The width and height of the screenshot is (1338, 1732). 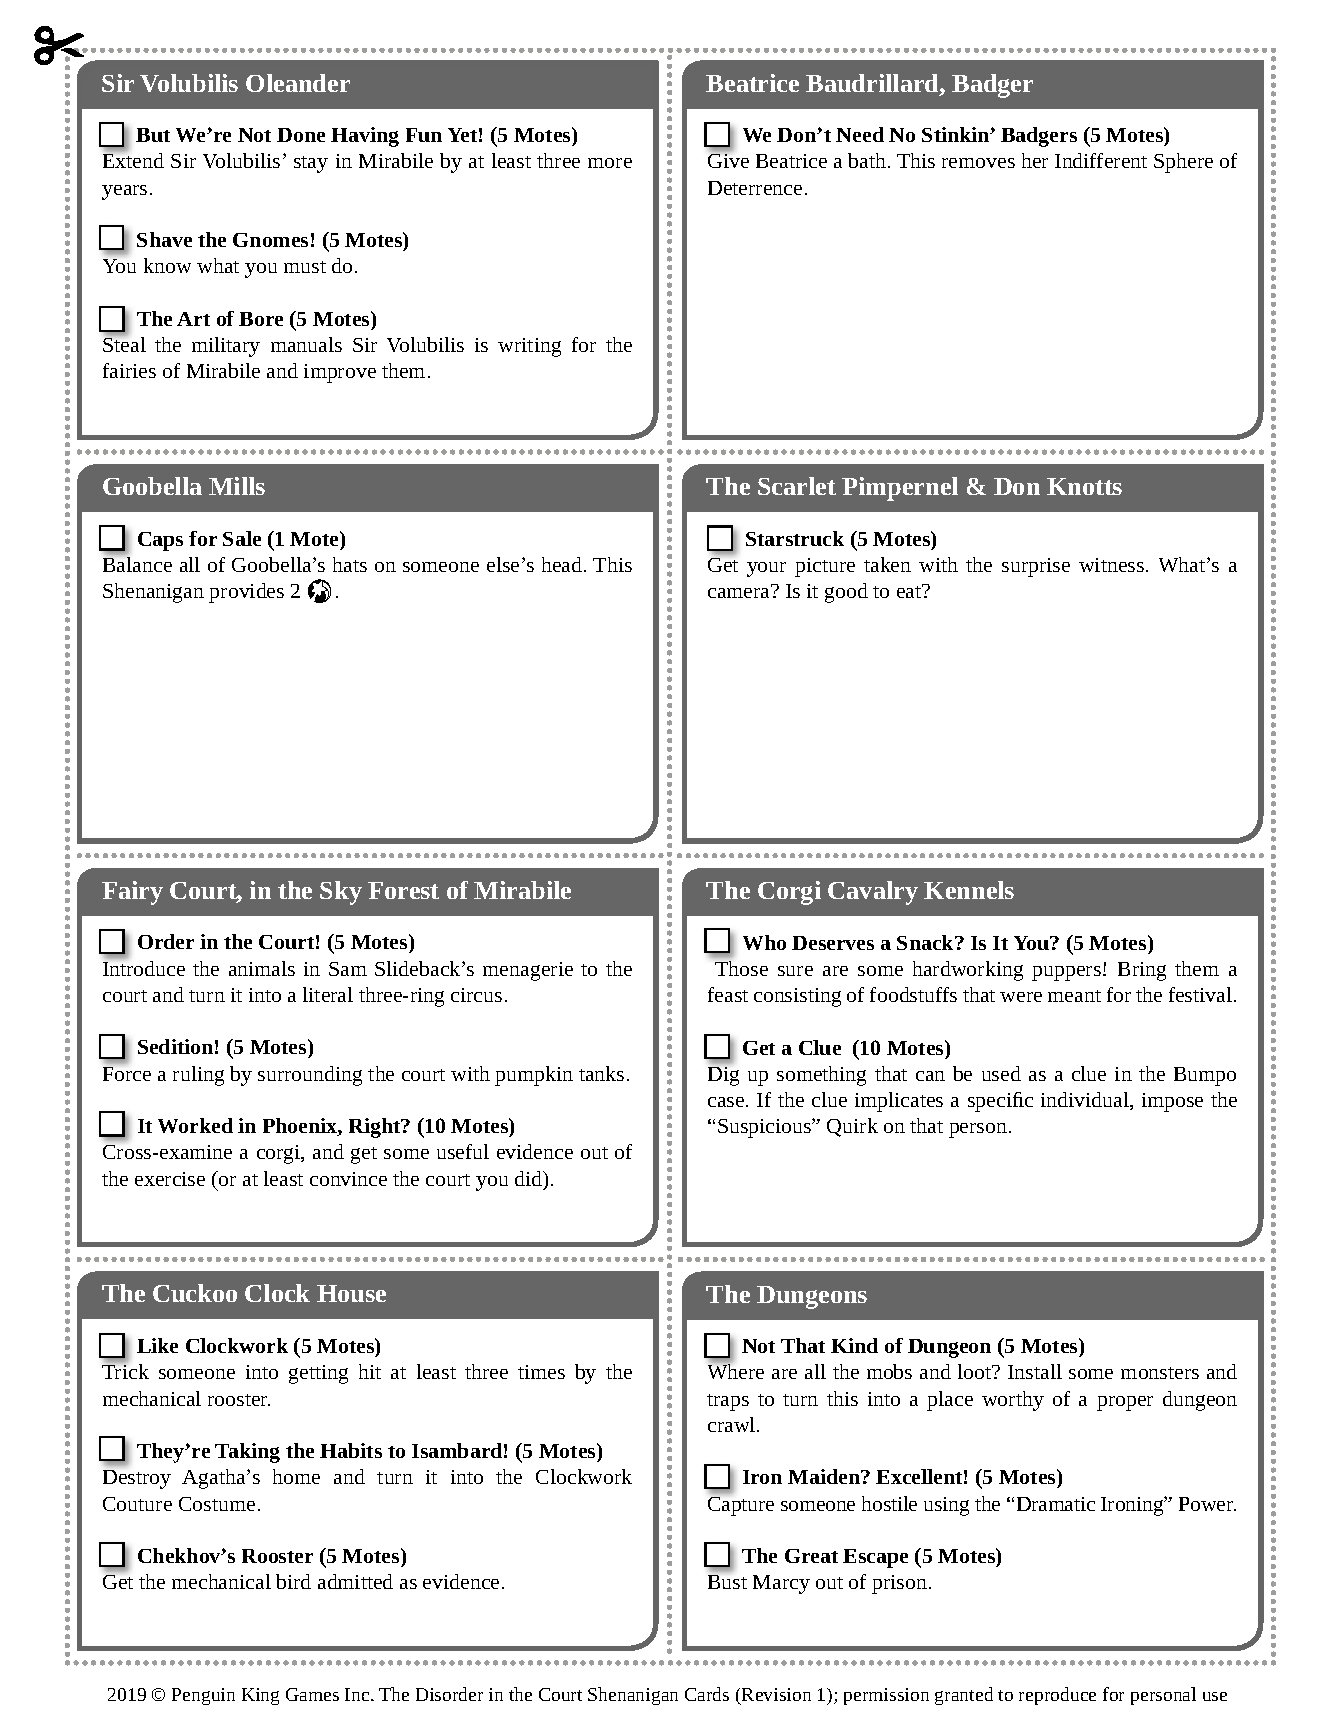 What do you see at coordinates (736, 1370) in the screenshot?
I see `Where` at bounding box center [736, 1370].
